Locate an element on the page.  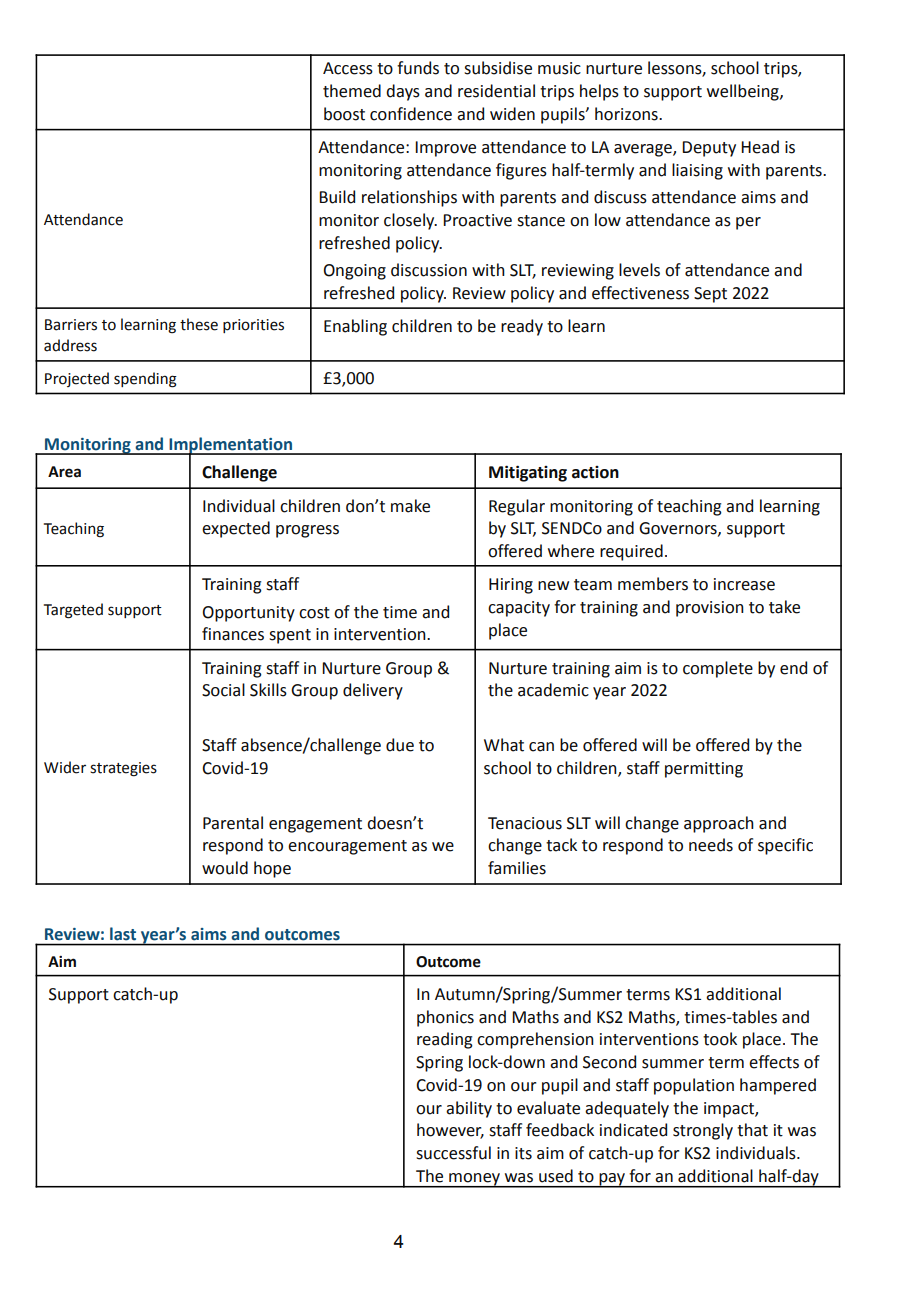
successful is located at coordinates (453, 1153).
